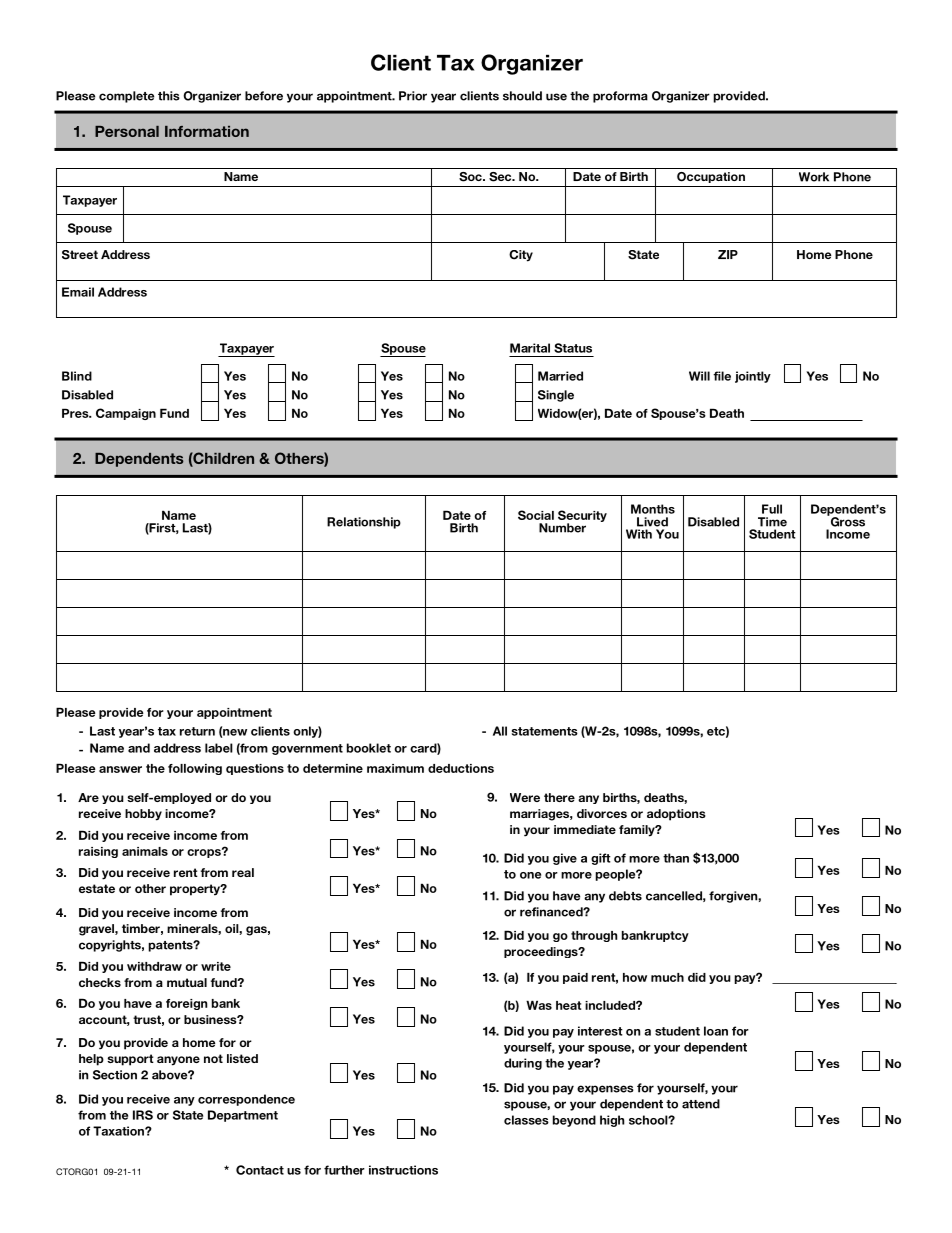  What do you see at coordinates (753, 377) in the screenshot?
I see `jointly` at bounding box center [753, 377].
